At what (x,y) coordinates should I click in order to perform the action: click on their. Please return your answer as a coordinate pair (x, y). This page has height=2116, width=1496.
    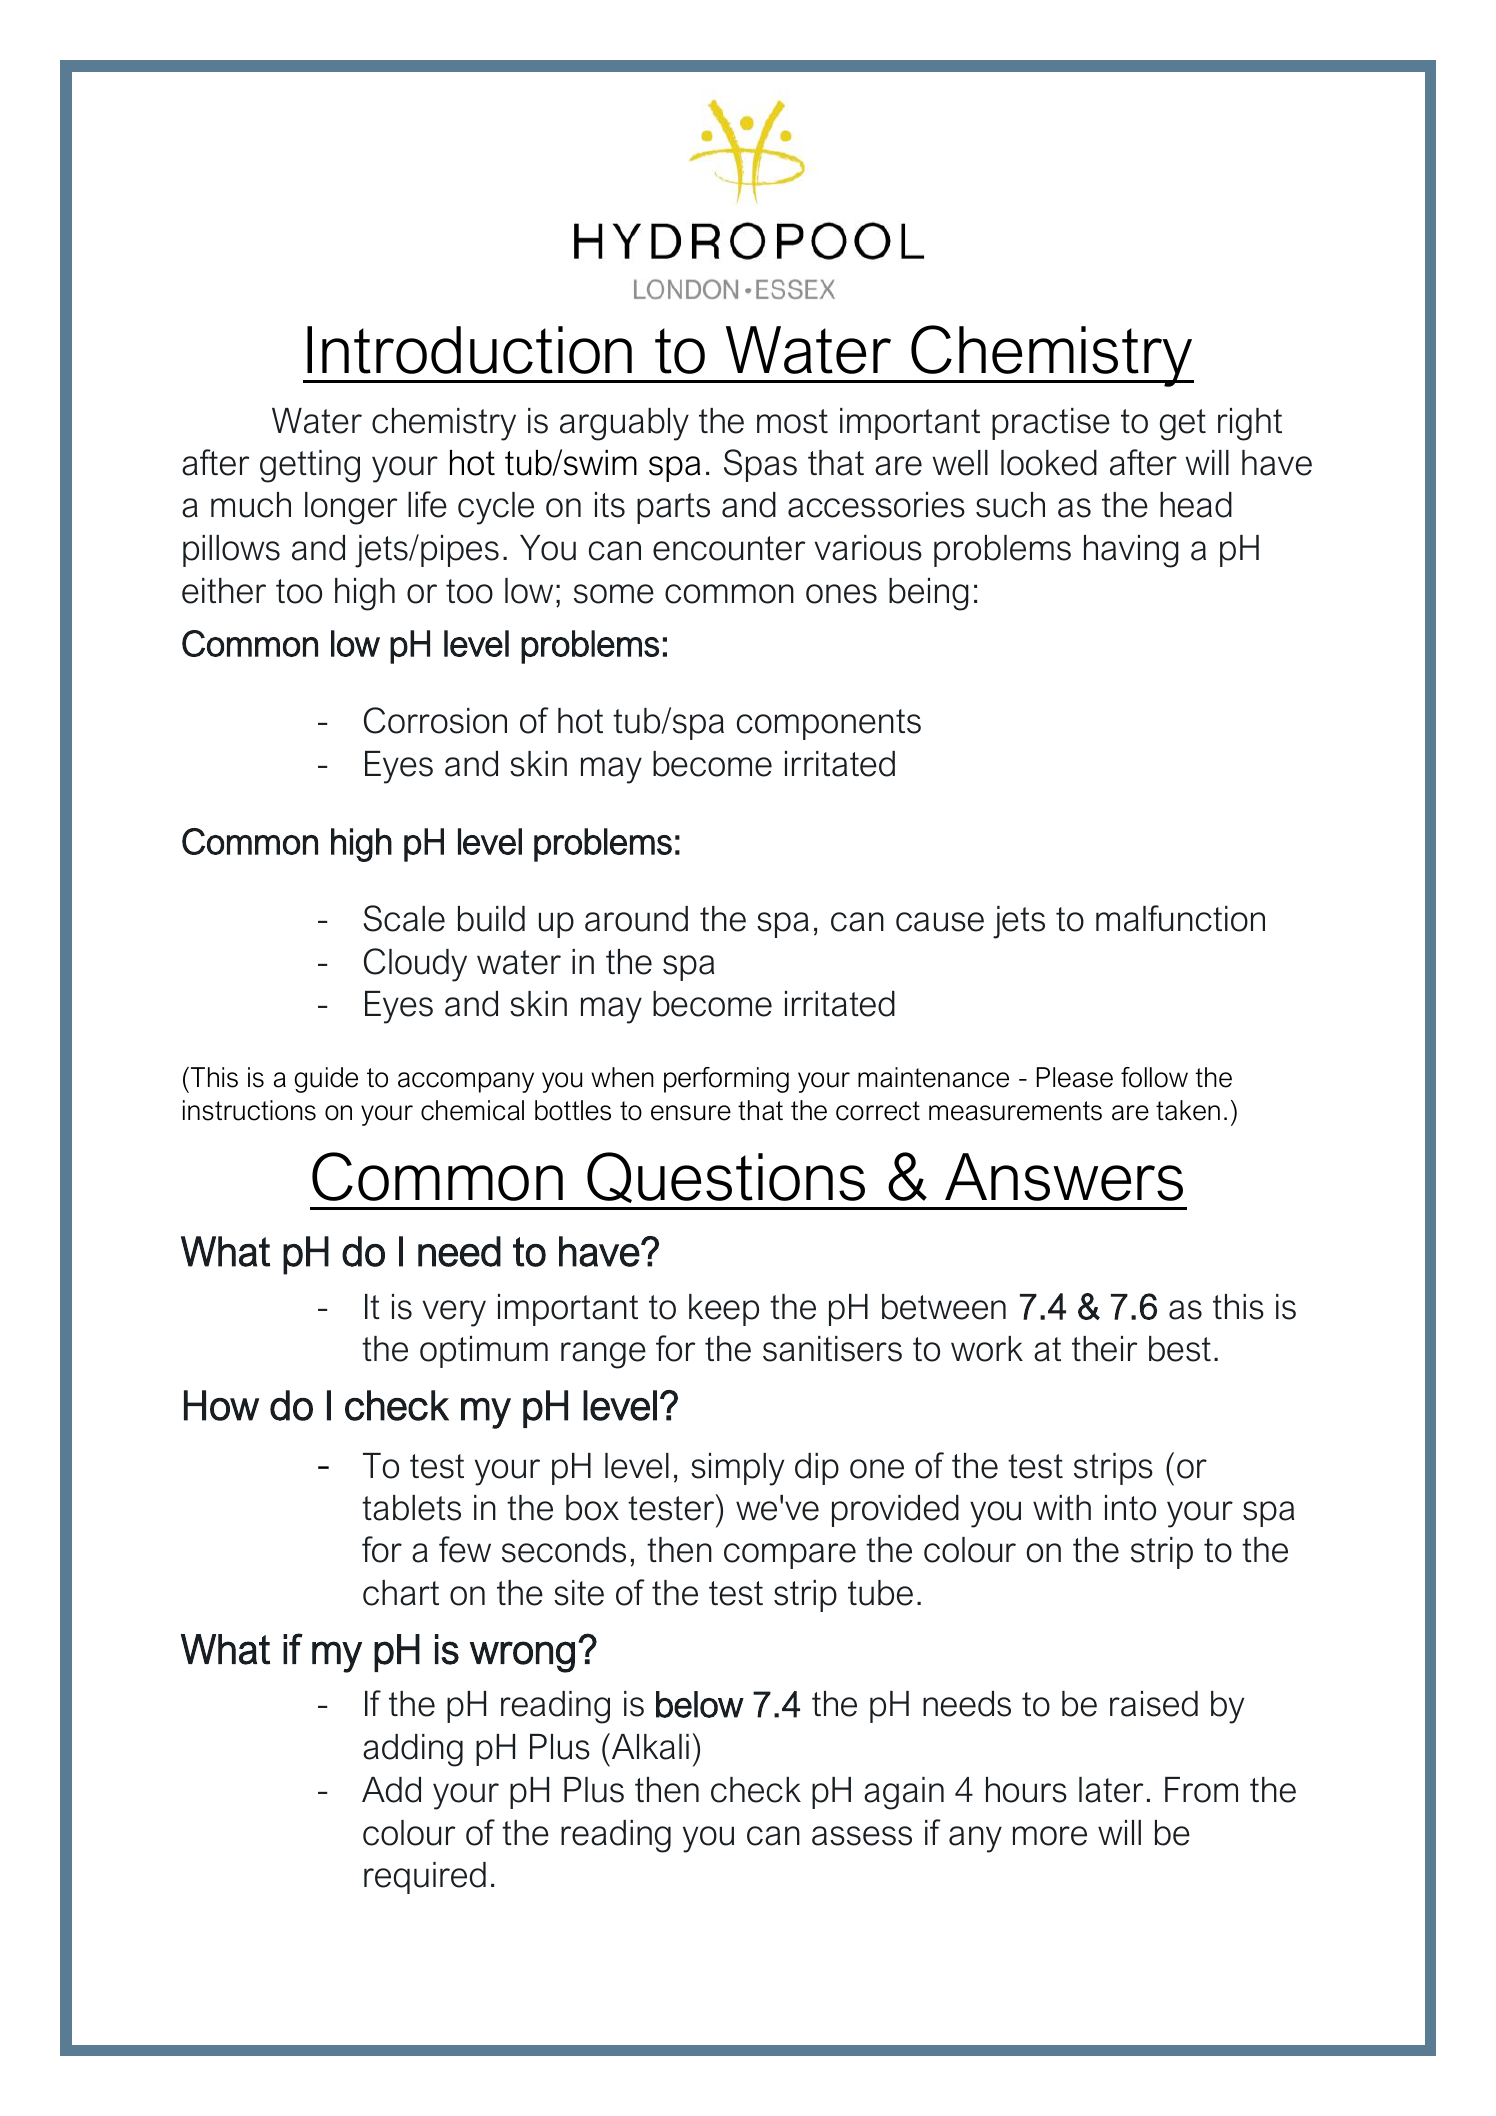
    Looking at the image, I should click on (1104, 1349).
